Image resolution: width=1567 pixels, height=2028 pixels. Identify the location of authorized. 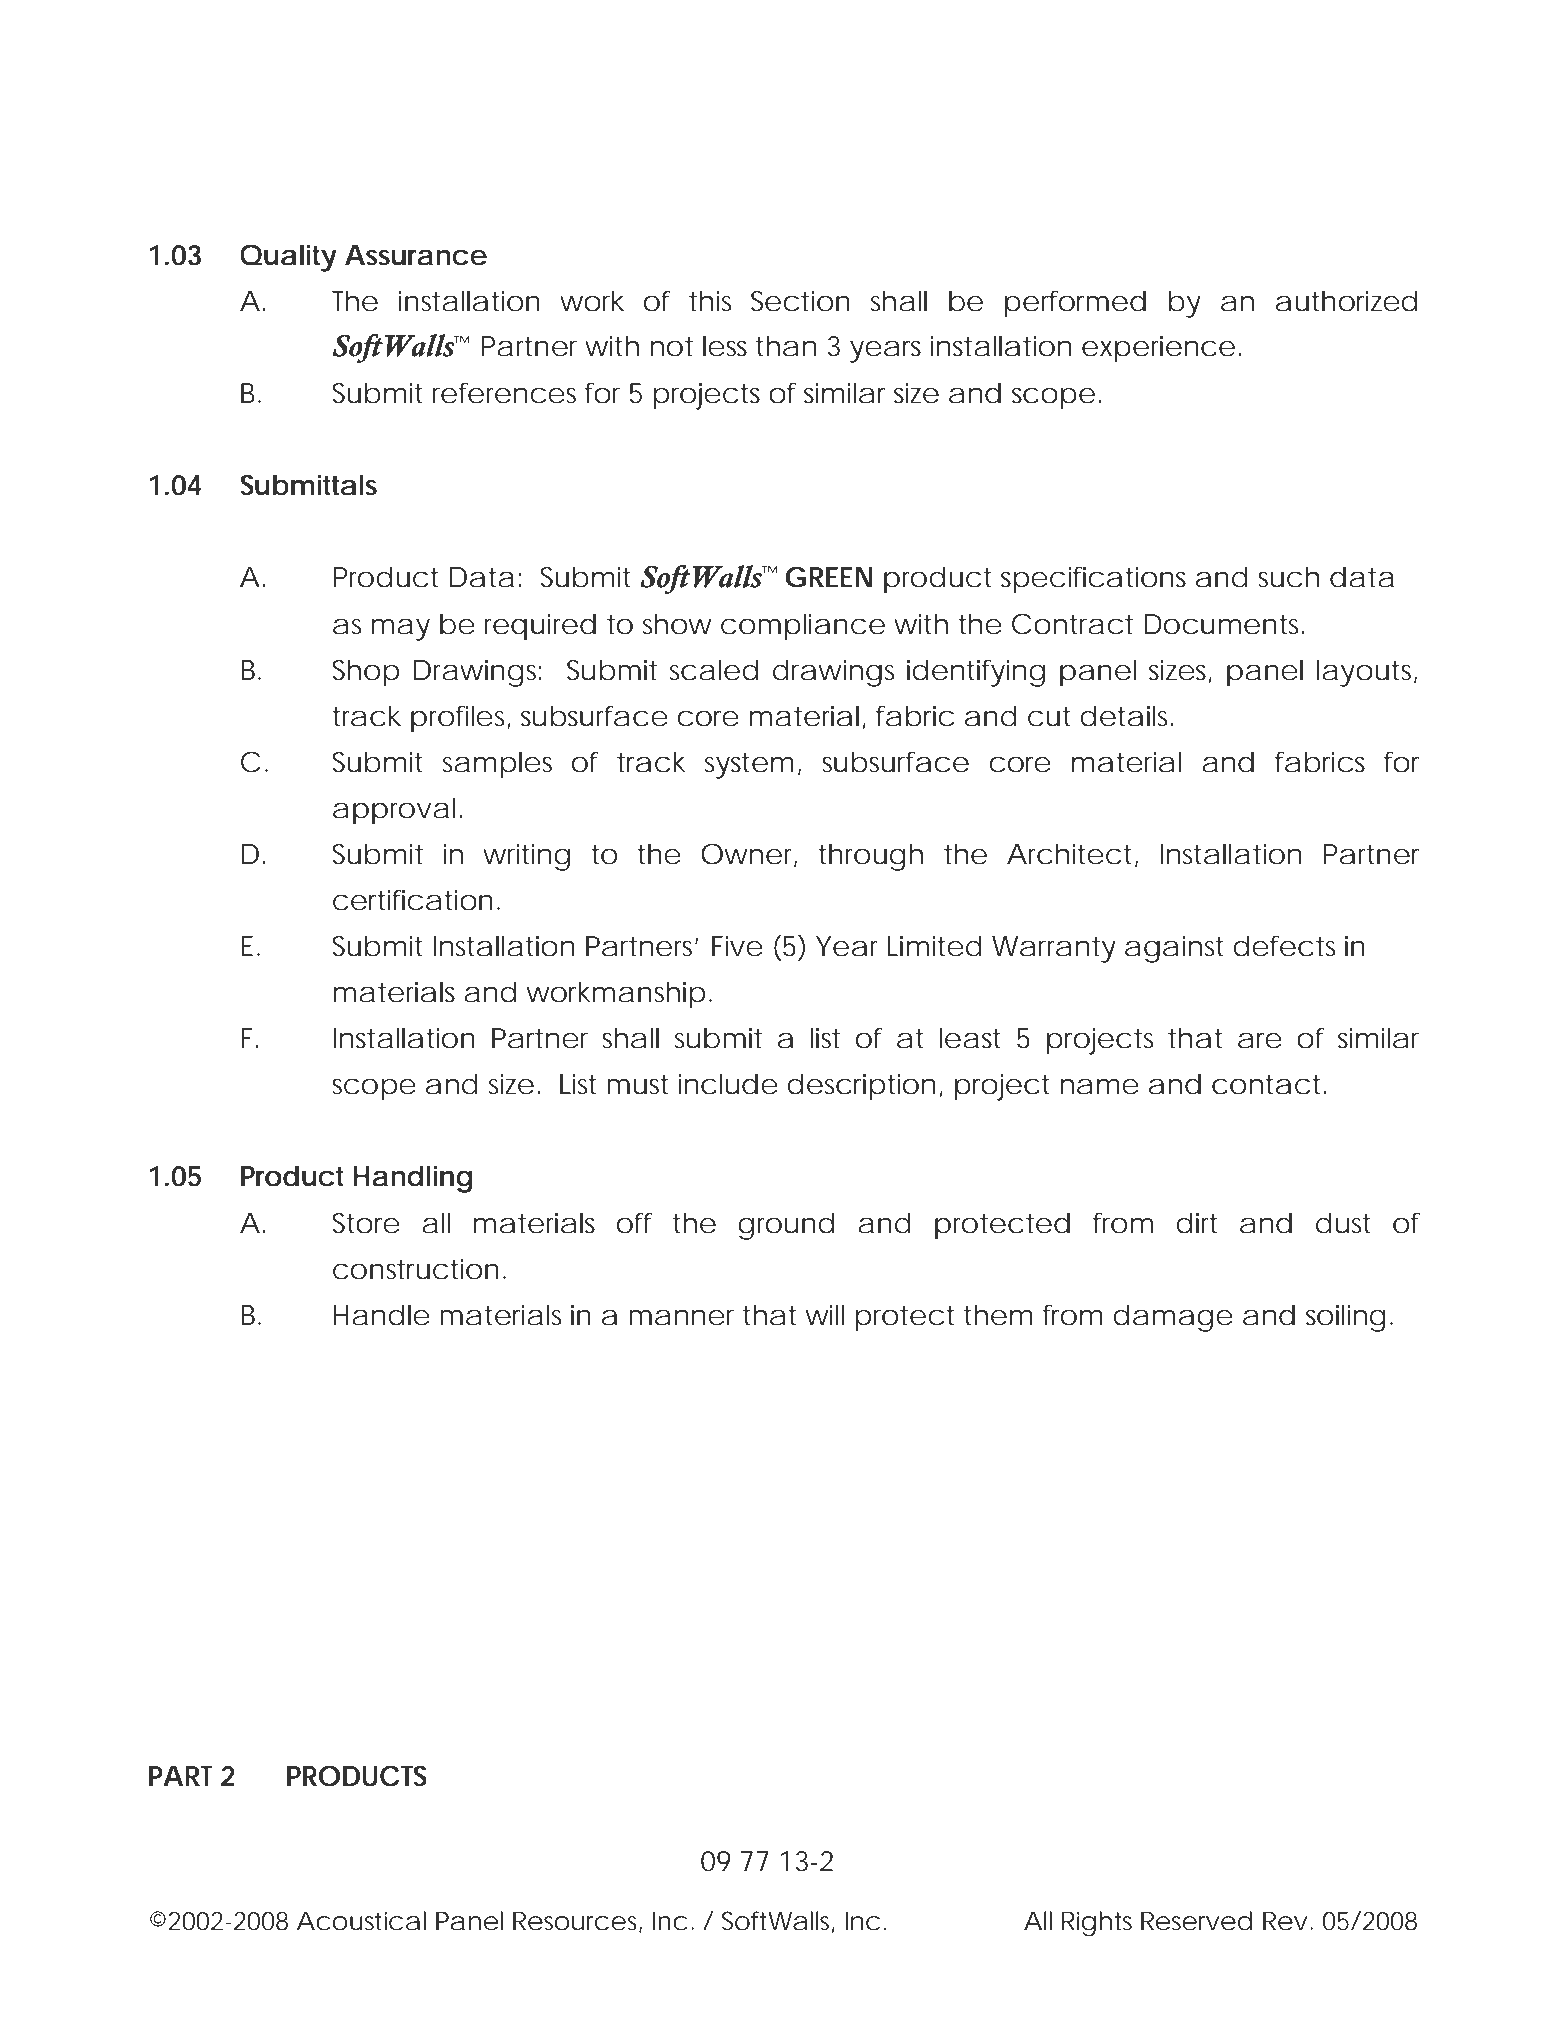
(1346, 301).
